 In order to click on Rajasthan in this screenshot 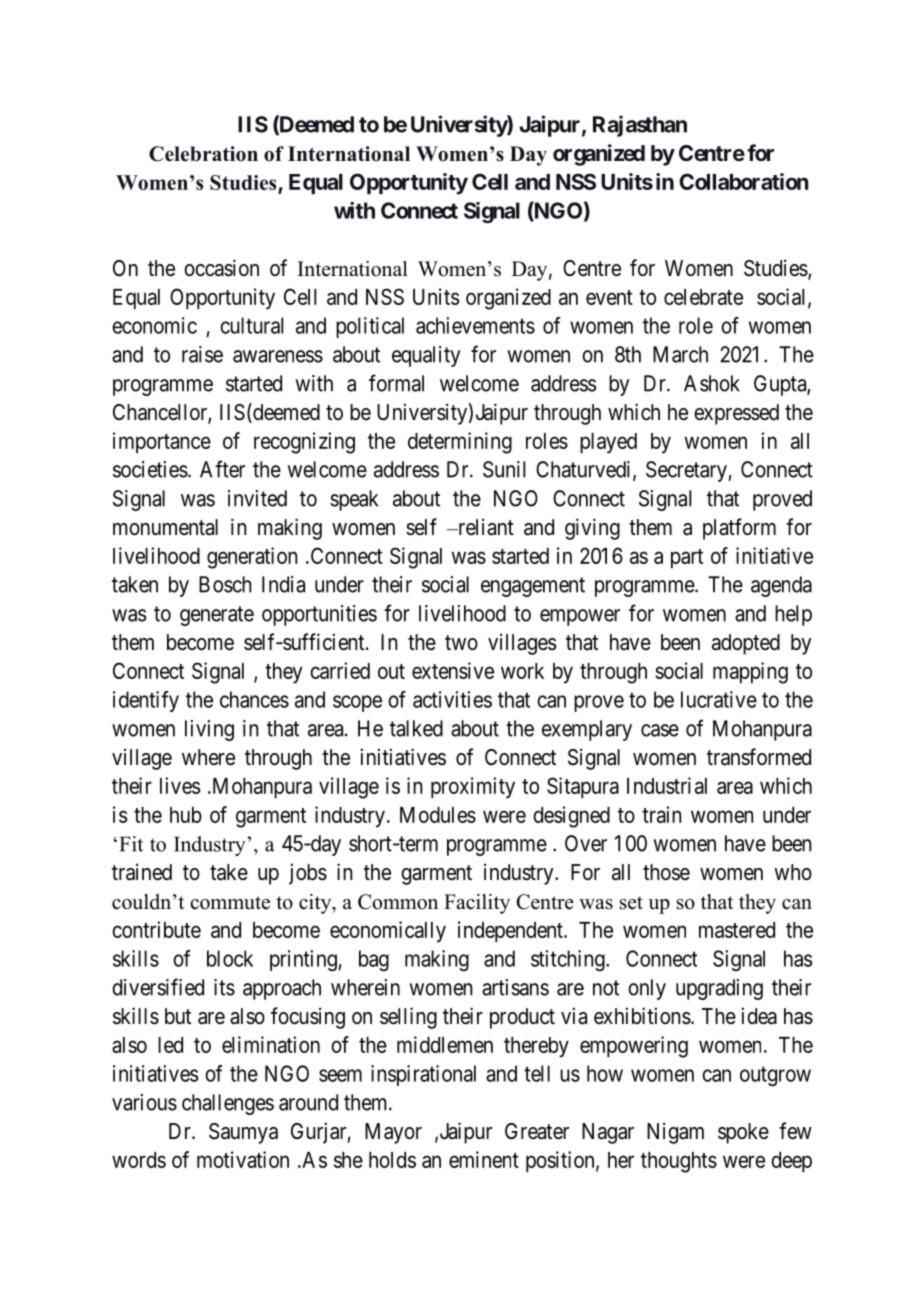, I will do `click(640, 126)`.
